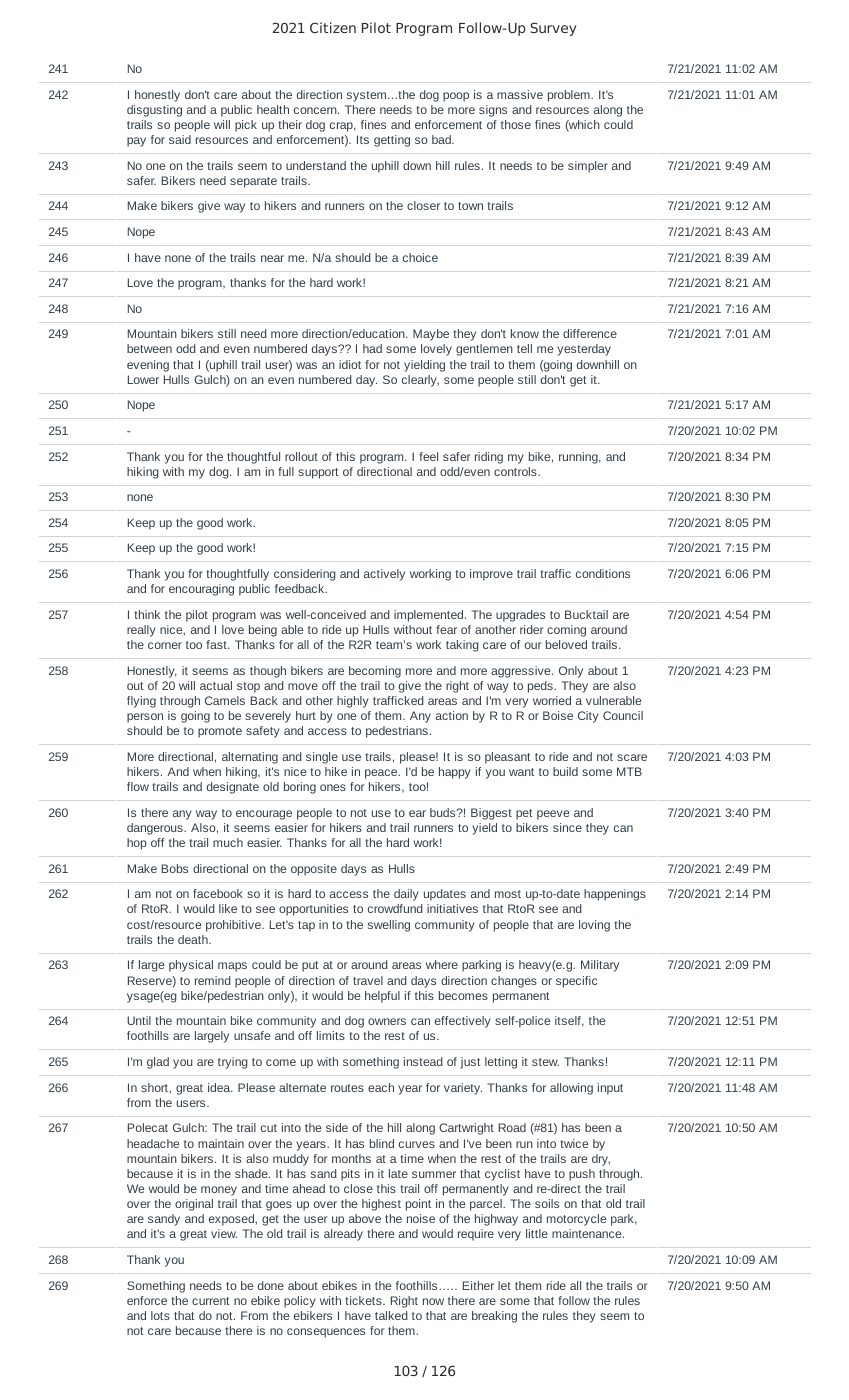 This screenshot has width=849, height=1400. What do you see at coordinates (594, 926) in the screenshot?
I see `loving` at bounding box center [594, 926].
